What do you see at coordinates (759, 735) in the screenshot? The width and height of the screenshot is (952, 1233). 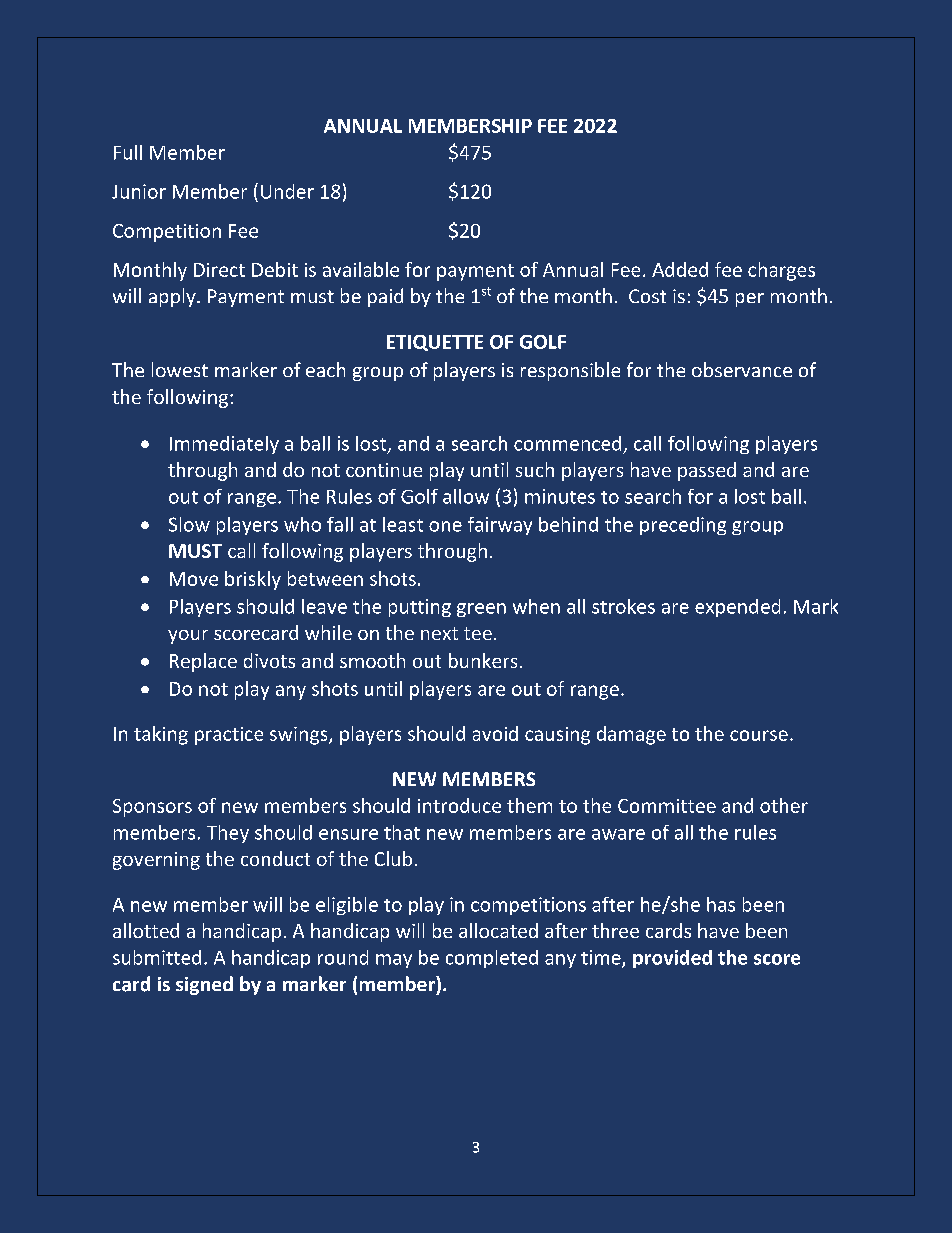 I see `course` at bounding box center [759, 735].
